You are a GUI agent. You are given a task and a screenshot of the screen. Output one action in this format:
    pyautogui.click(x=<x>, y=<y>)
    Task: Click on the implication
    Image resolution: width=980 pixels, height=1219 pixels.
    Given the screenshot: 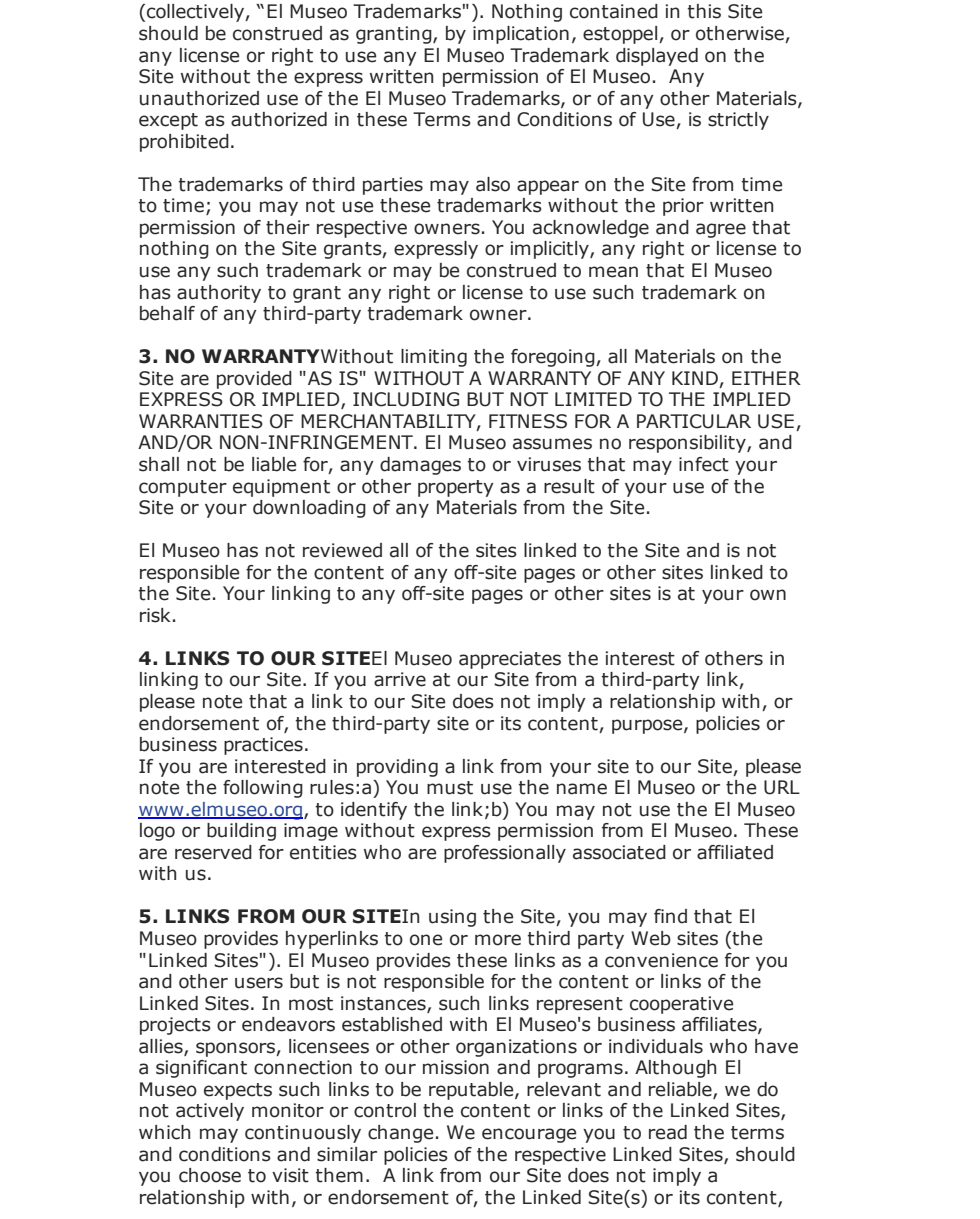 What is the action you would take?
    pyautogui.click(x=521, y=35)
